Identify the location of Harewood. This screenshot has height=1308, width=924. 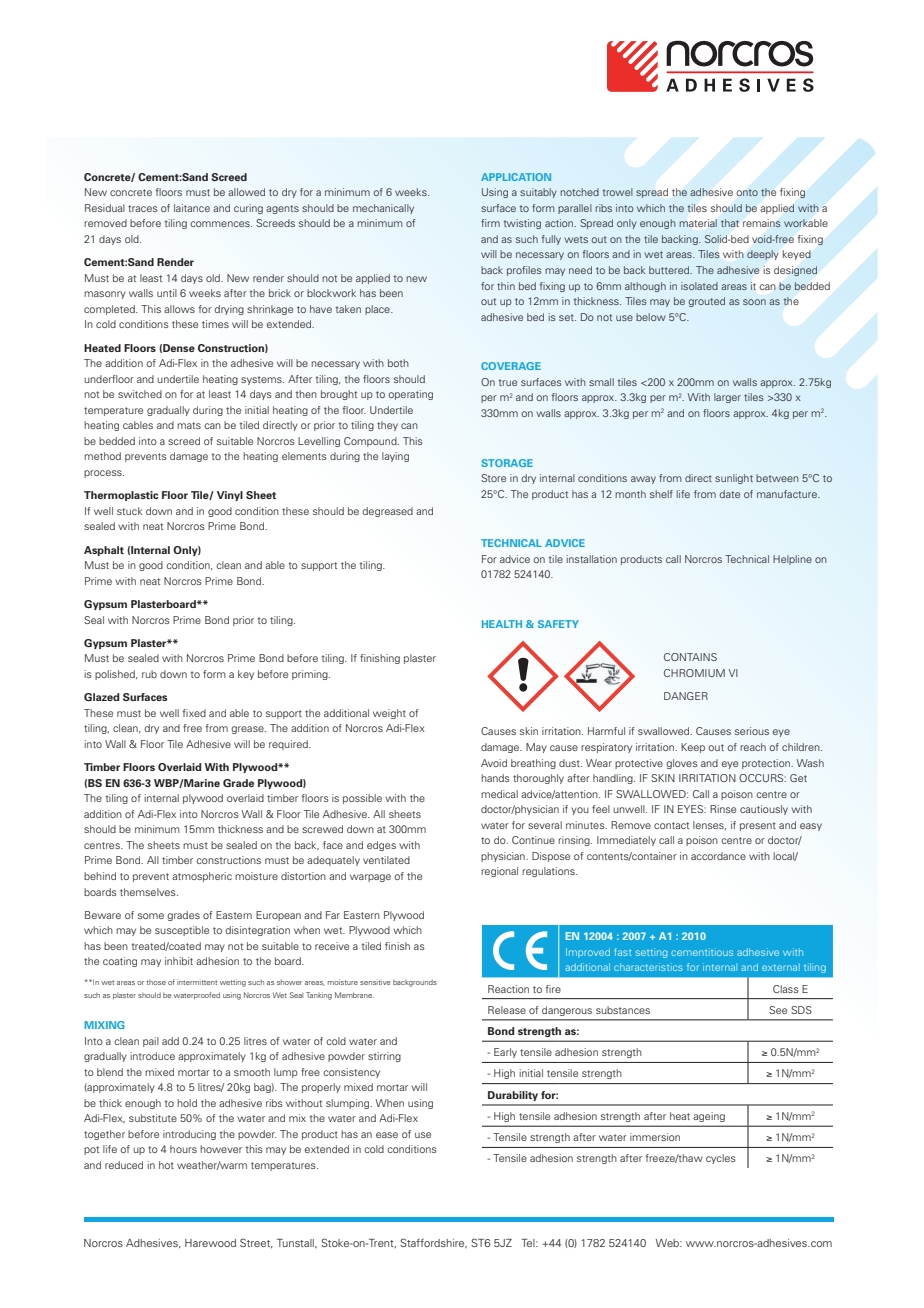
(210, 1243).
